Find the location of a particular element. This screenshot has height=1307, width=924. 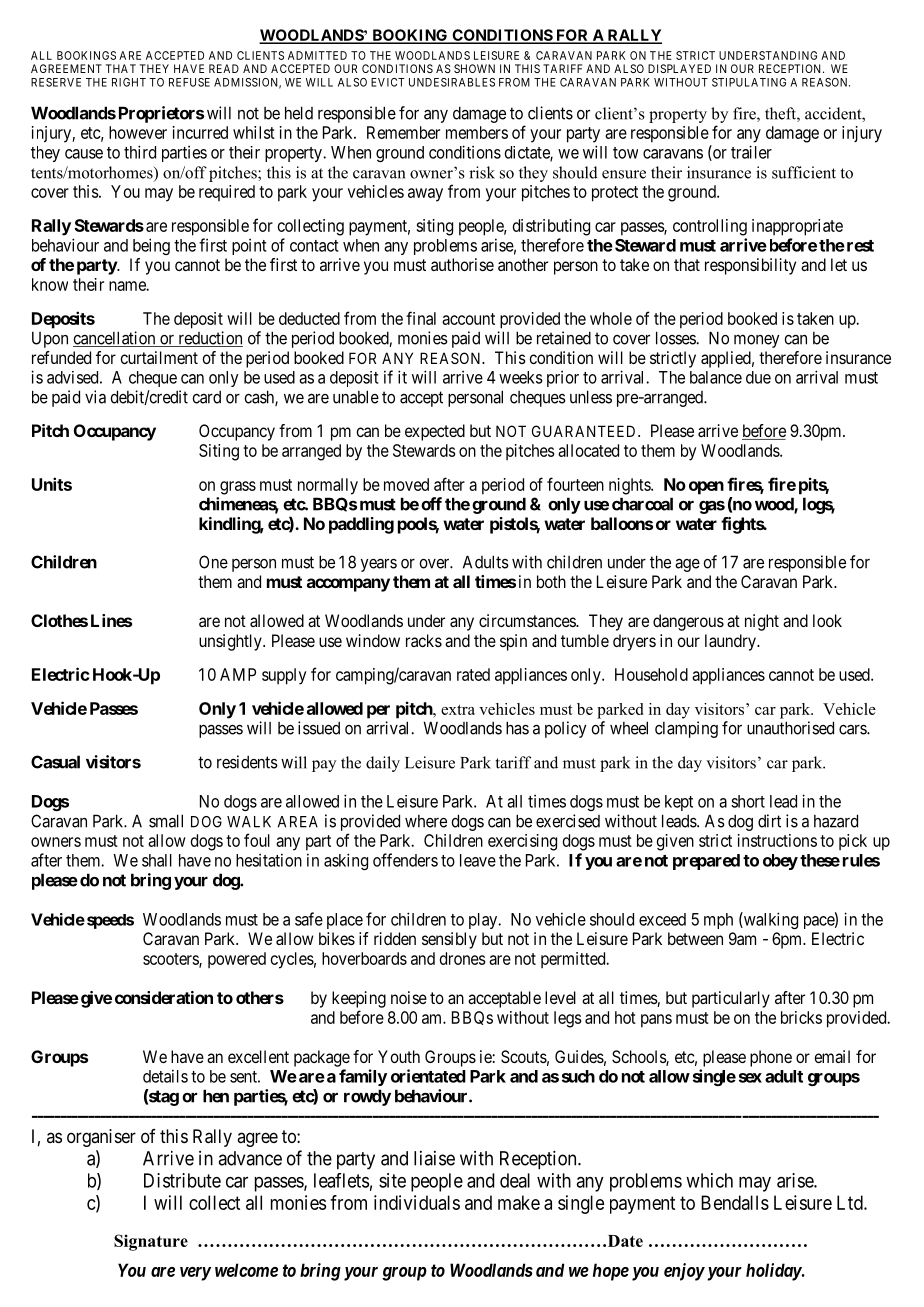

Signature is located at coordinates (151, 1242).
